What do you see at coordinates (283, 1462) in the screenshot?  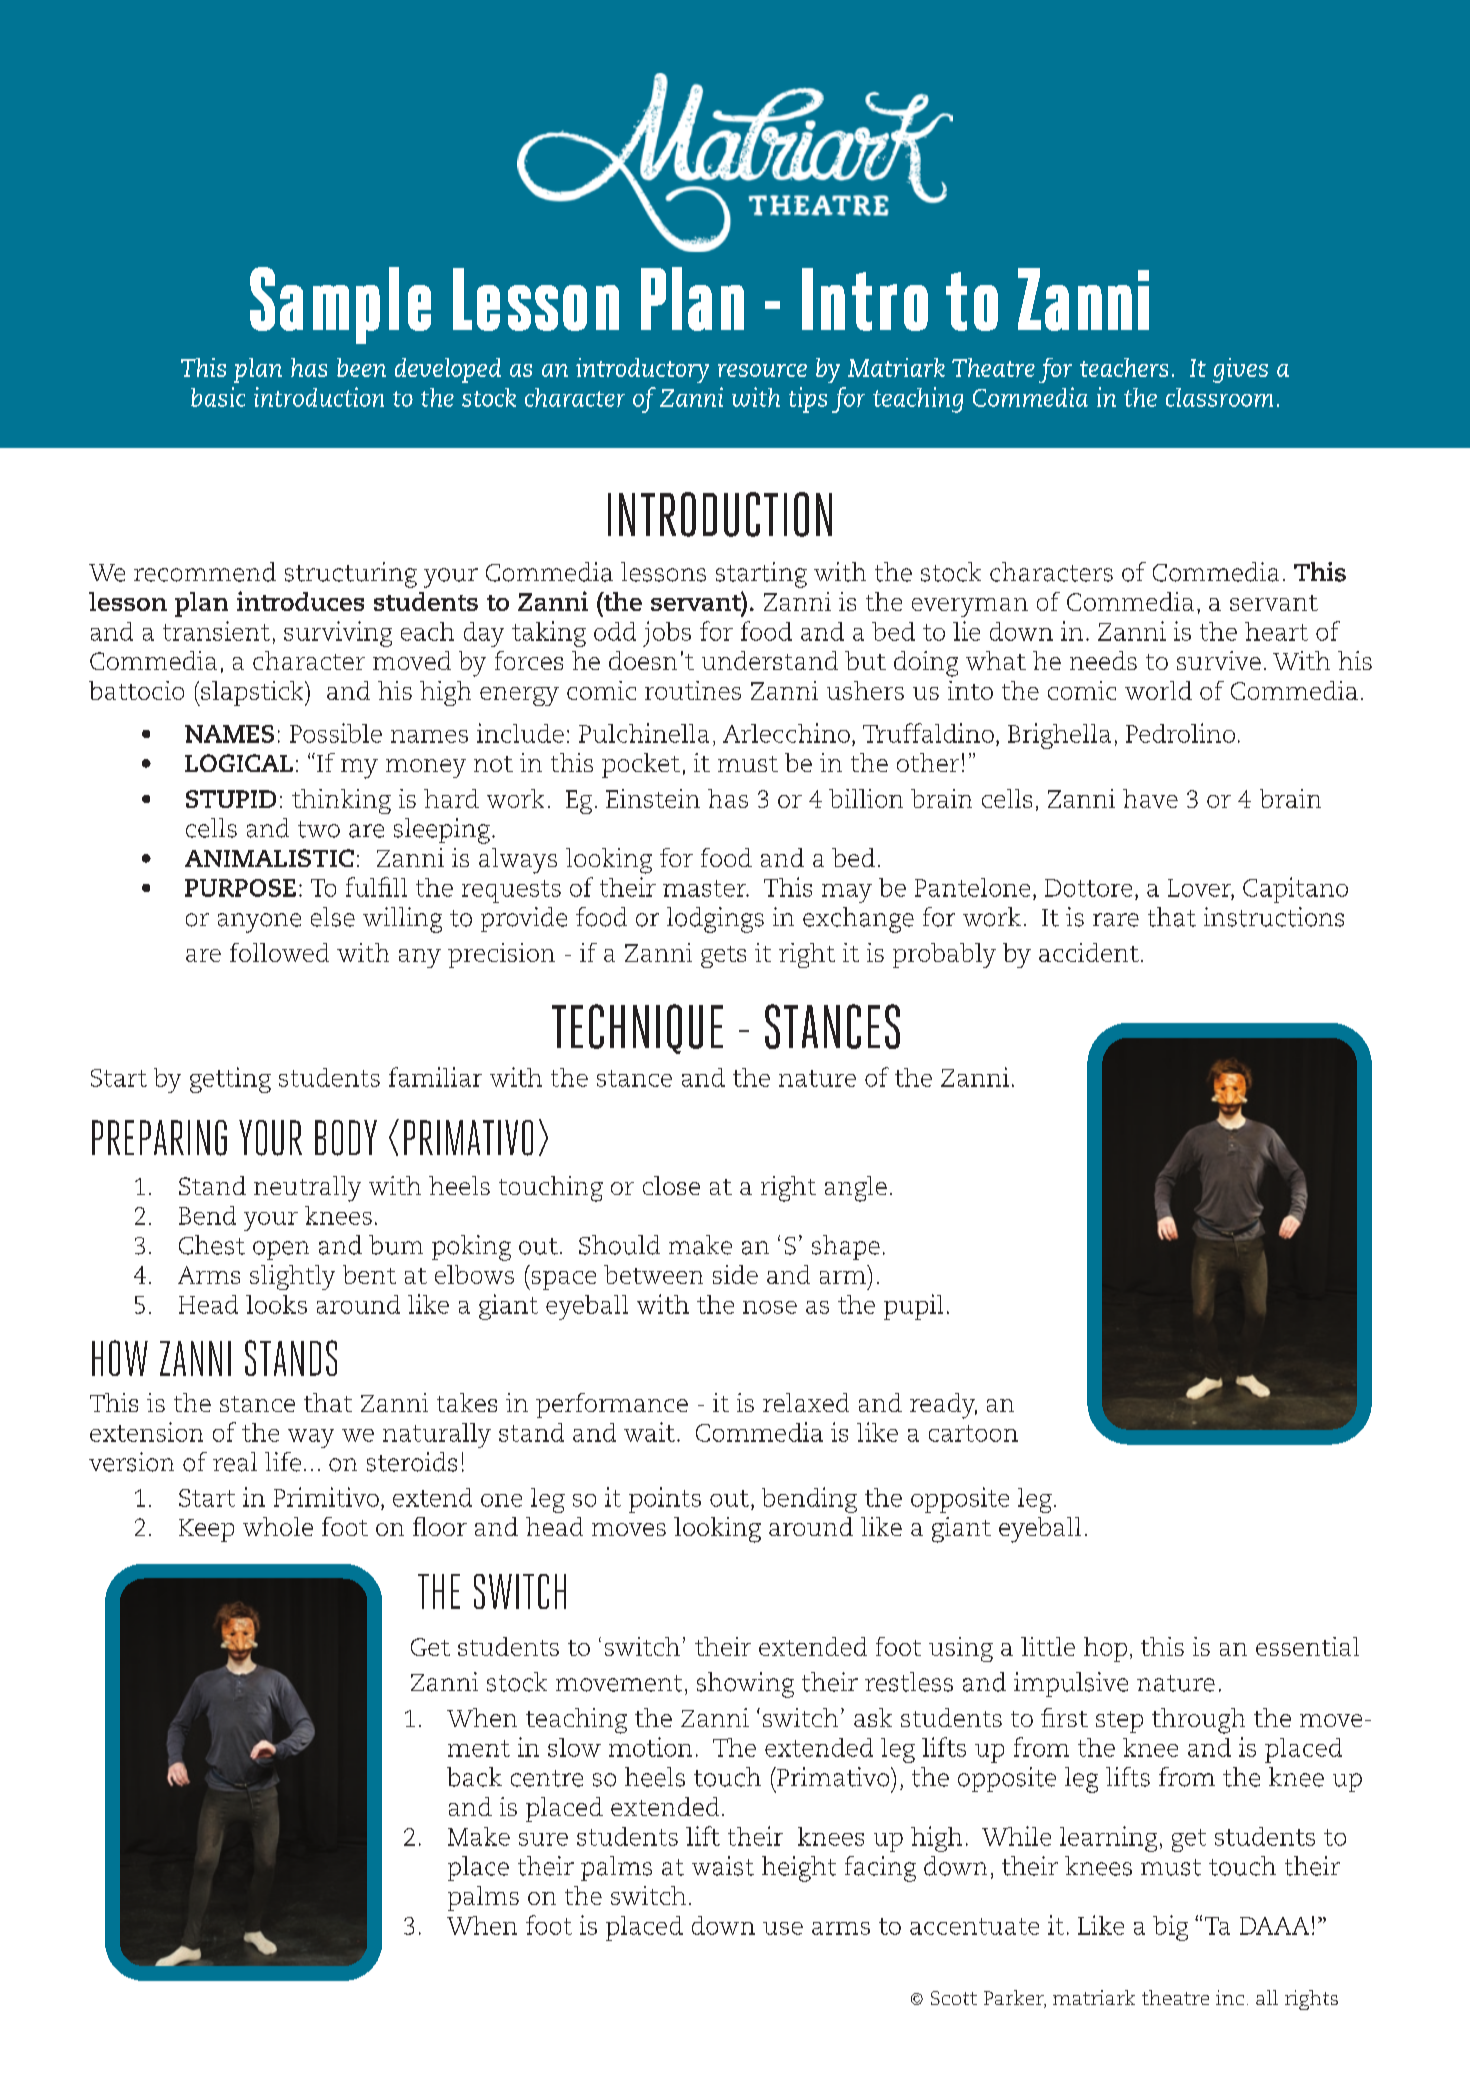 I see `life` at bounding box center [283, 1462].
